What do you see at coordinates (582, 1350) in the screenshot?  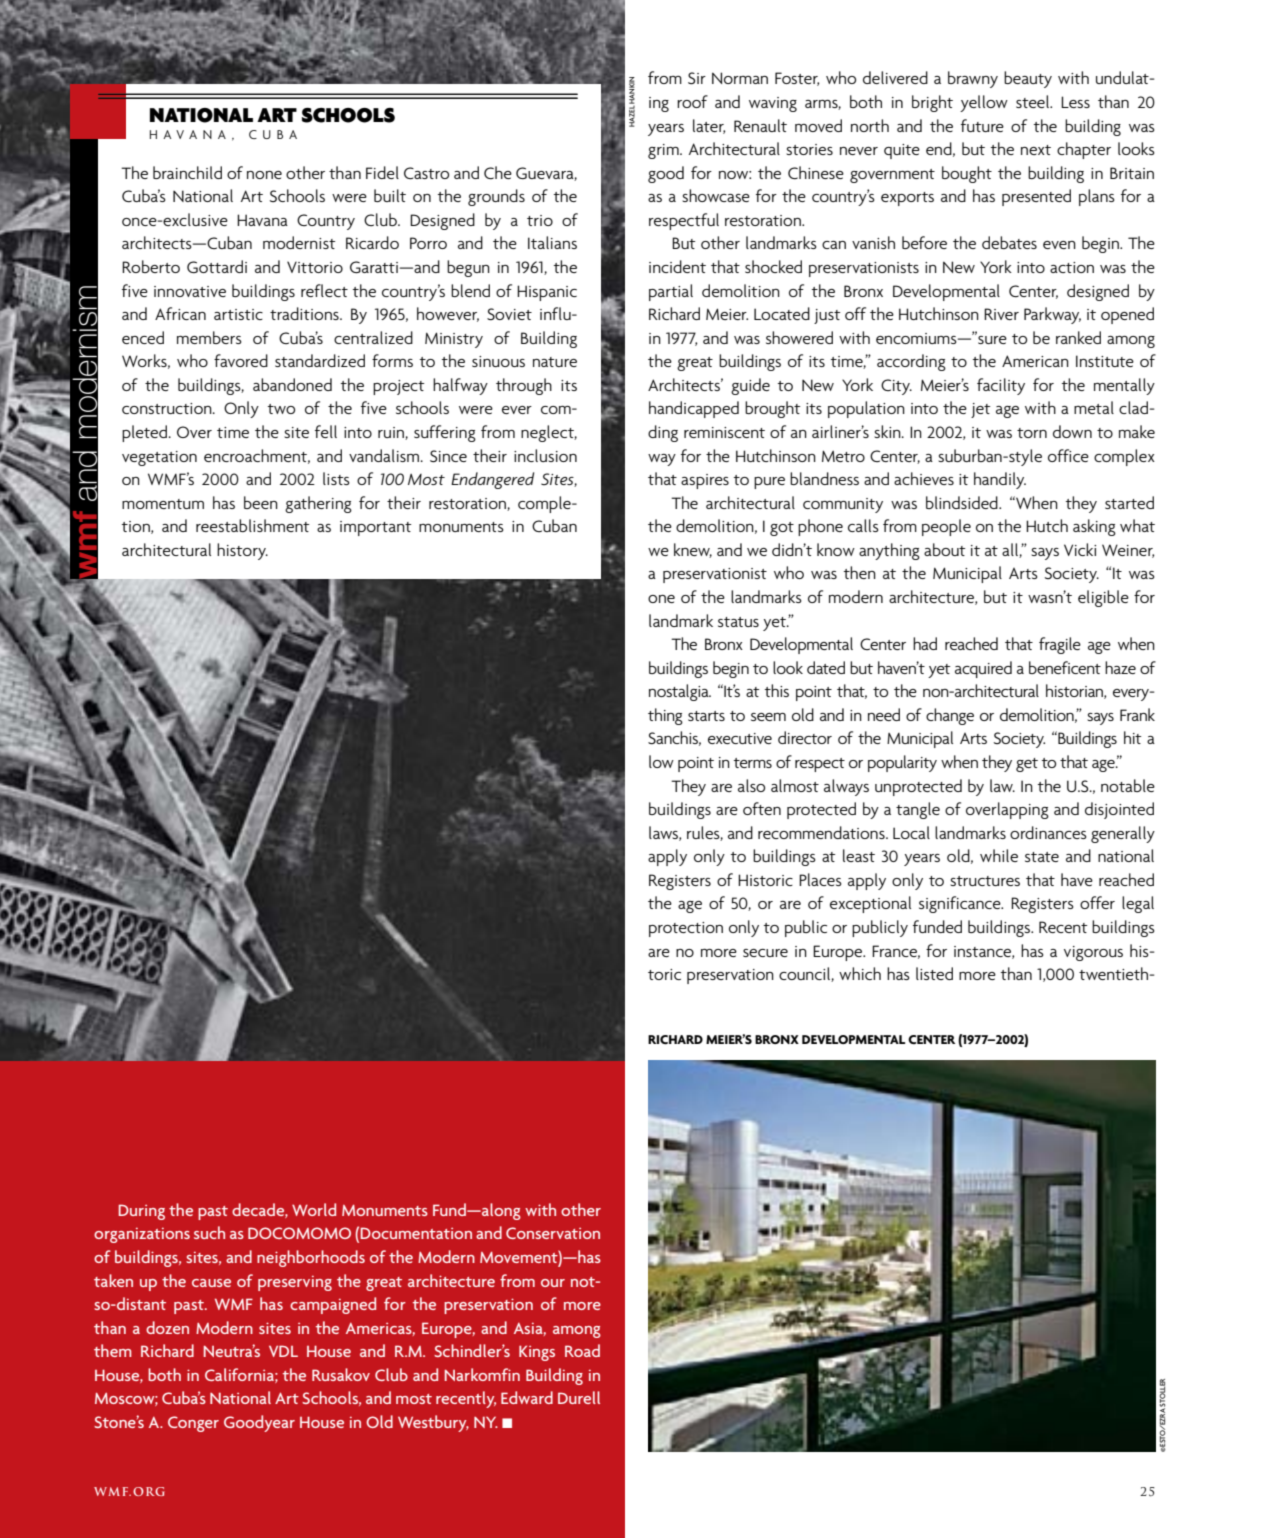 I see `Road` at bounding box center [582, 1350].
